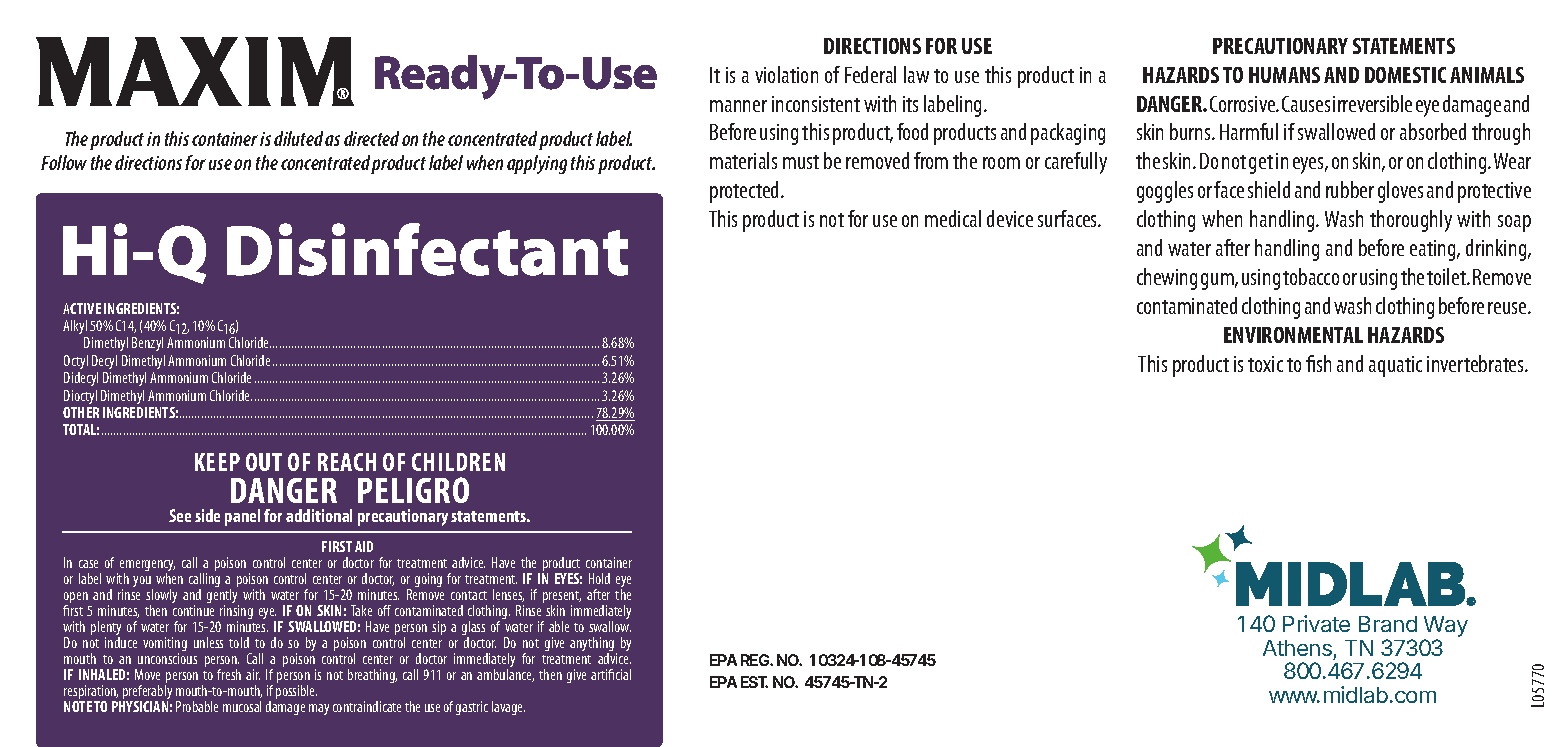 Image resolution: width=1568 pixels, height=747 pixels. I want to click on possible, so click(296, 692).
